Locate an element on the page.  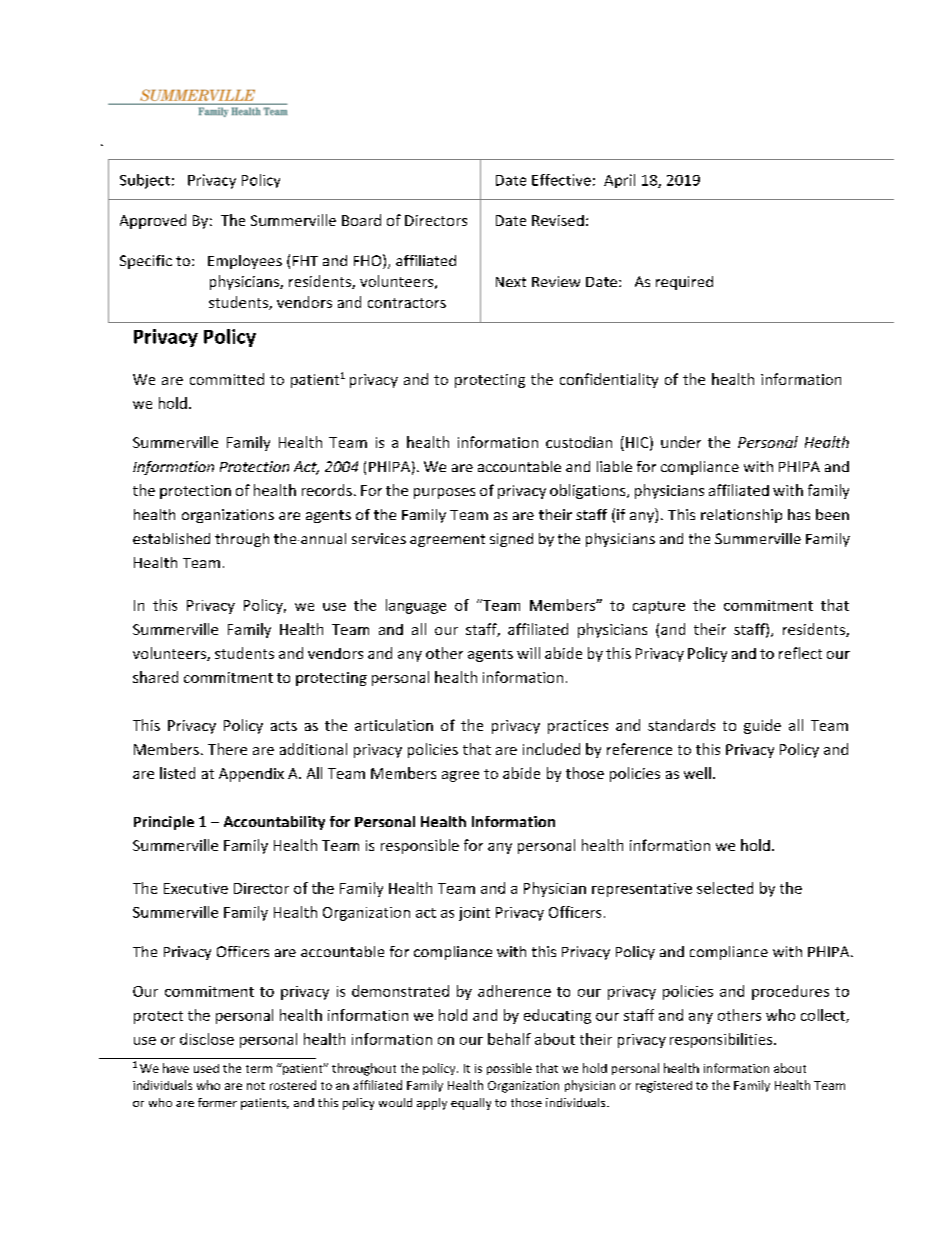
Appendix is located at coordinates (251, 775).
